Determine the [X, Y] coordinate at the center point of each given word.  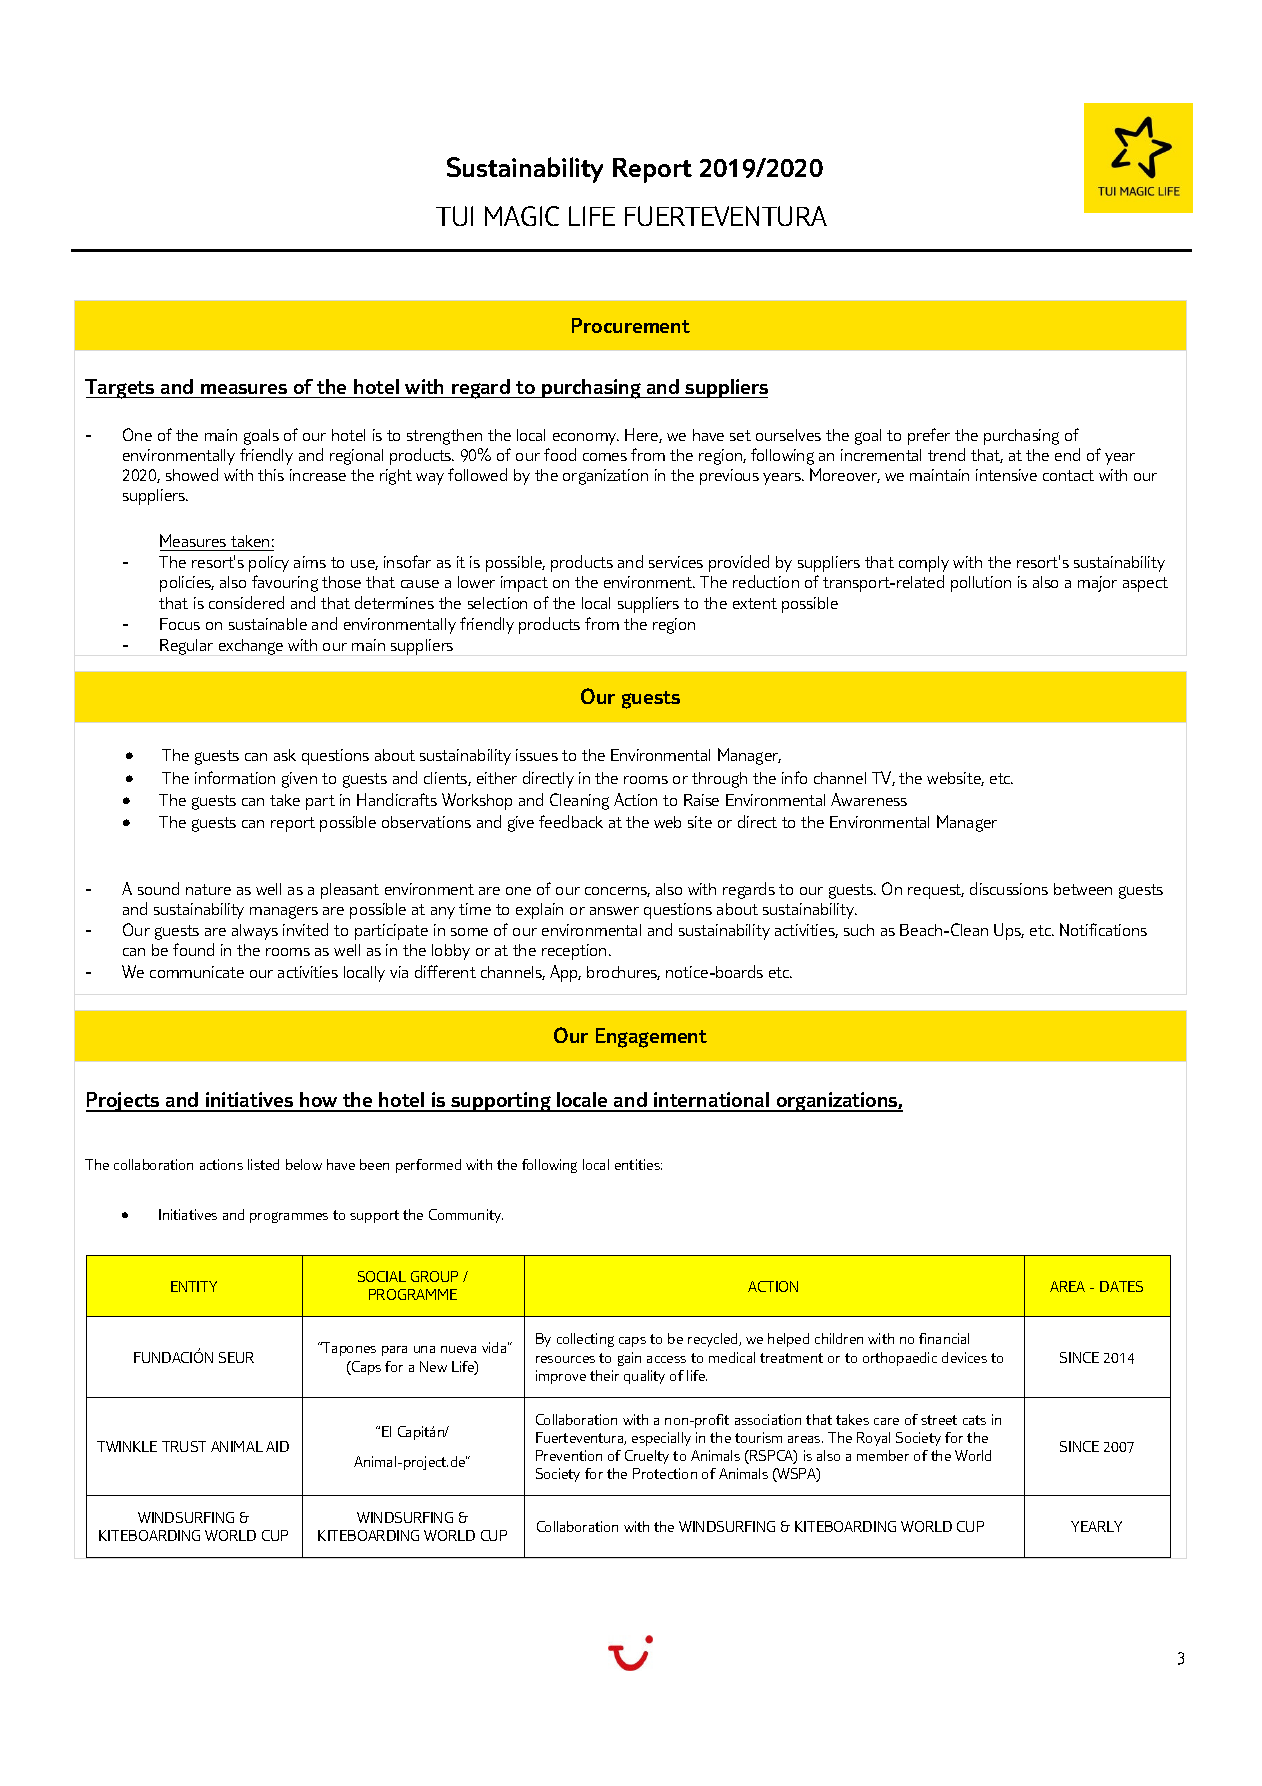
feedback [571, 821]
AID [277, 1446]
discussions [1009, 888]
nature [208, 889]
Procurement [631, 325]
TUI [454, 216]
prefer [929, 436]
